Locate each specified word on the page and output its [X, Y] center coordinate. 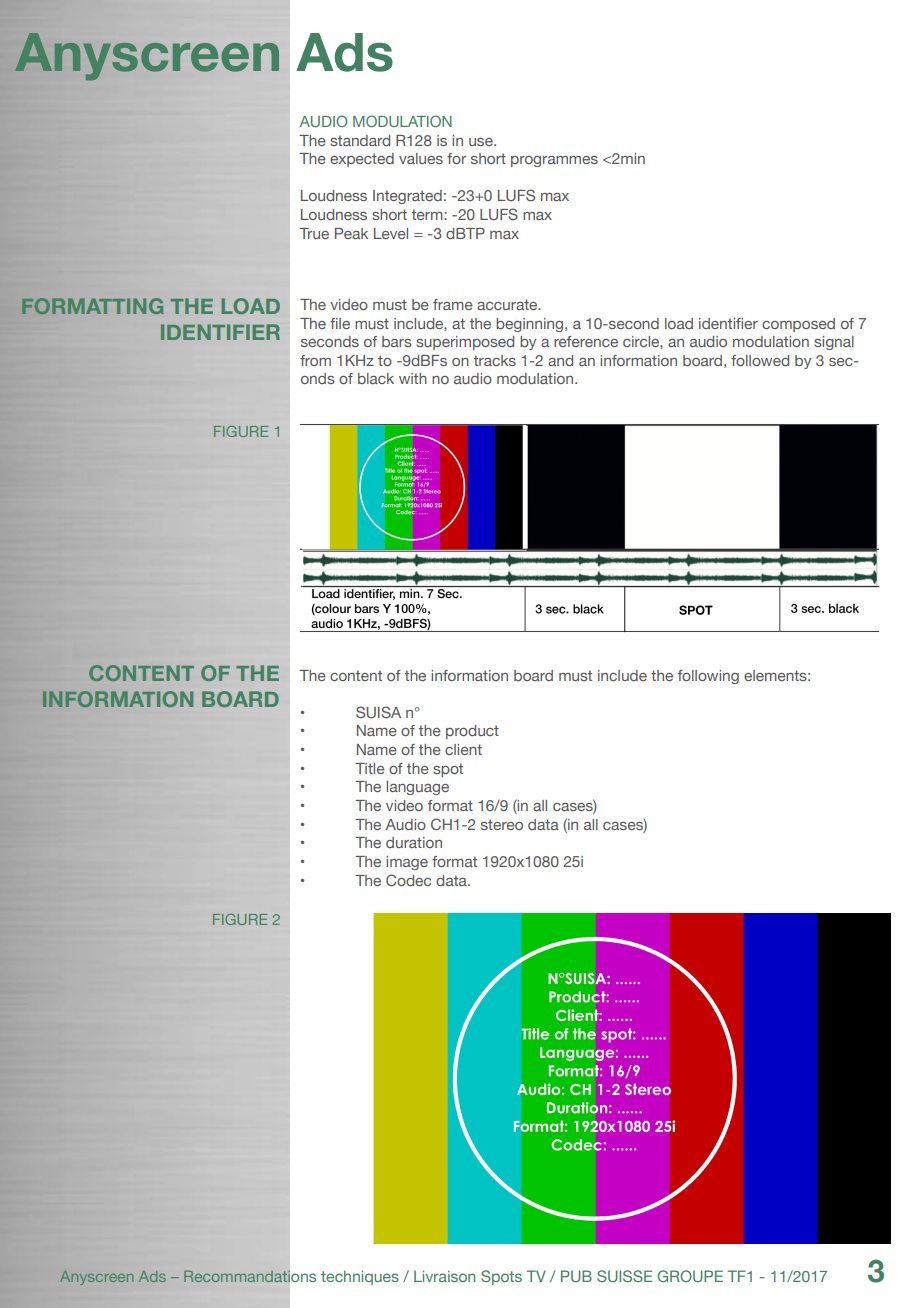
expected [362, 160]
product [472, 732]
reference [586, 341]
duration [414, 842]
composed [798, 325]
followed [760, 360]
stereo [502, 824]
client [463, 749]
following [708, 677]
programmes [554, 161]
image [407, 863]
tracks [495, 360]
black [376, 378]
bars [397, 341]
